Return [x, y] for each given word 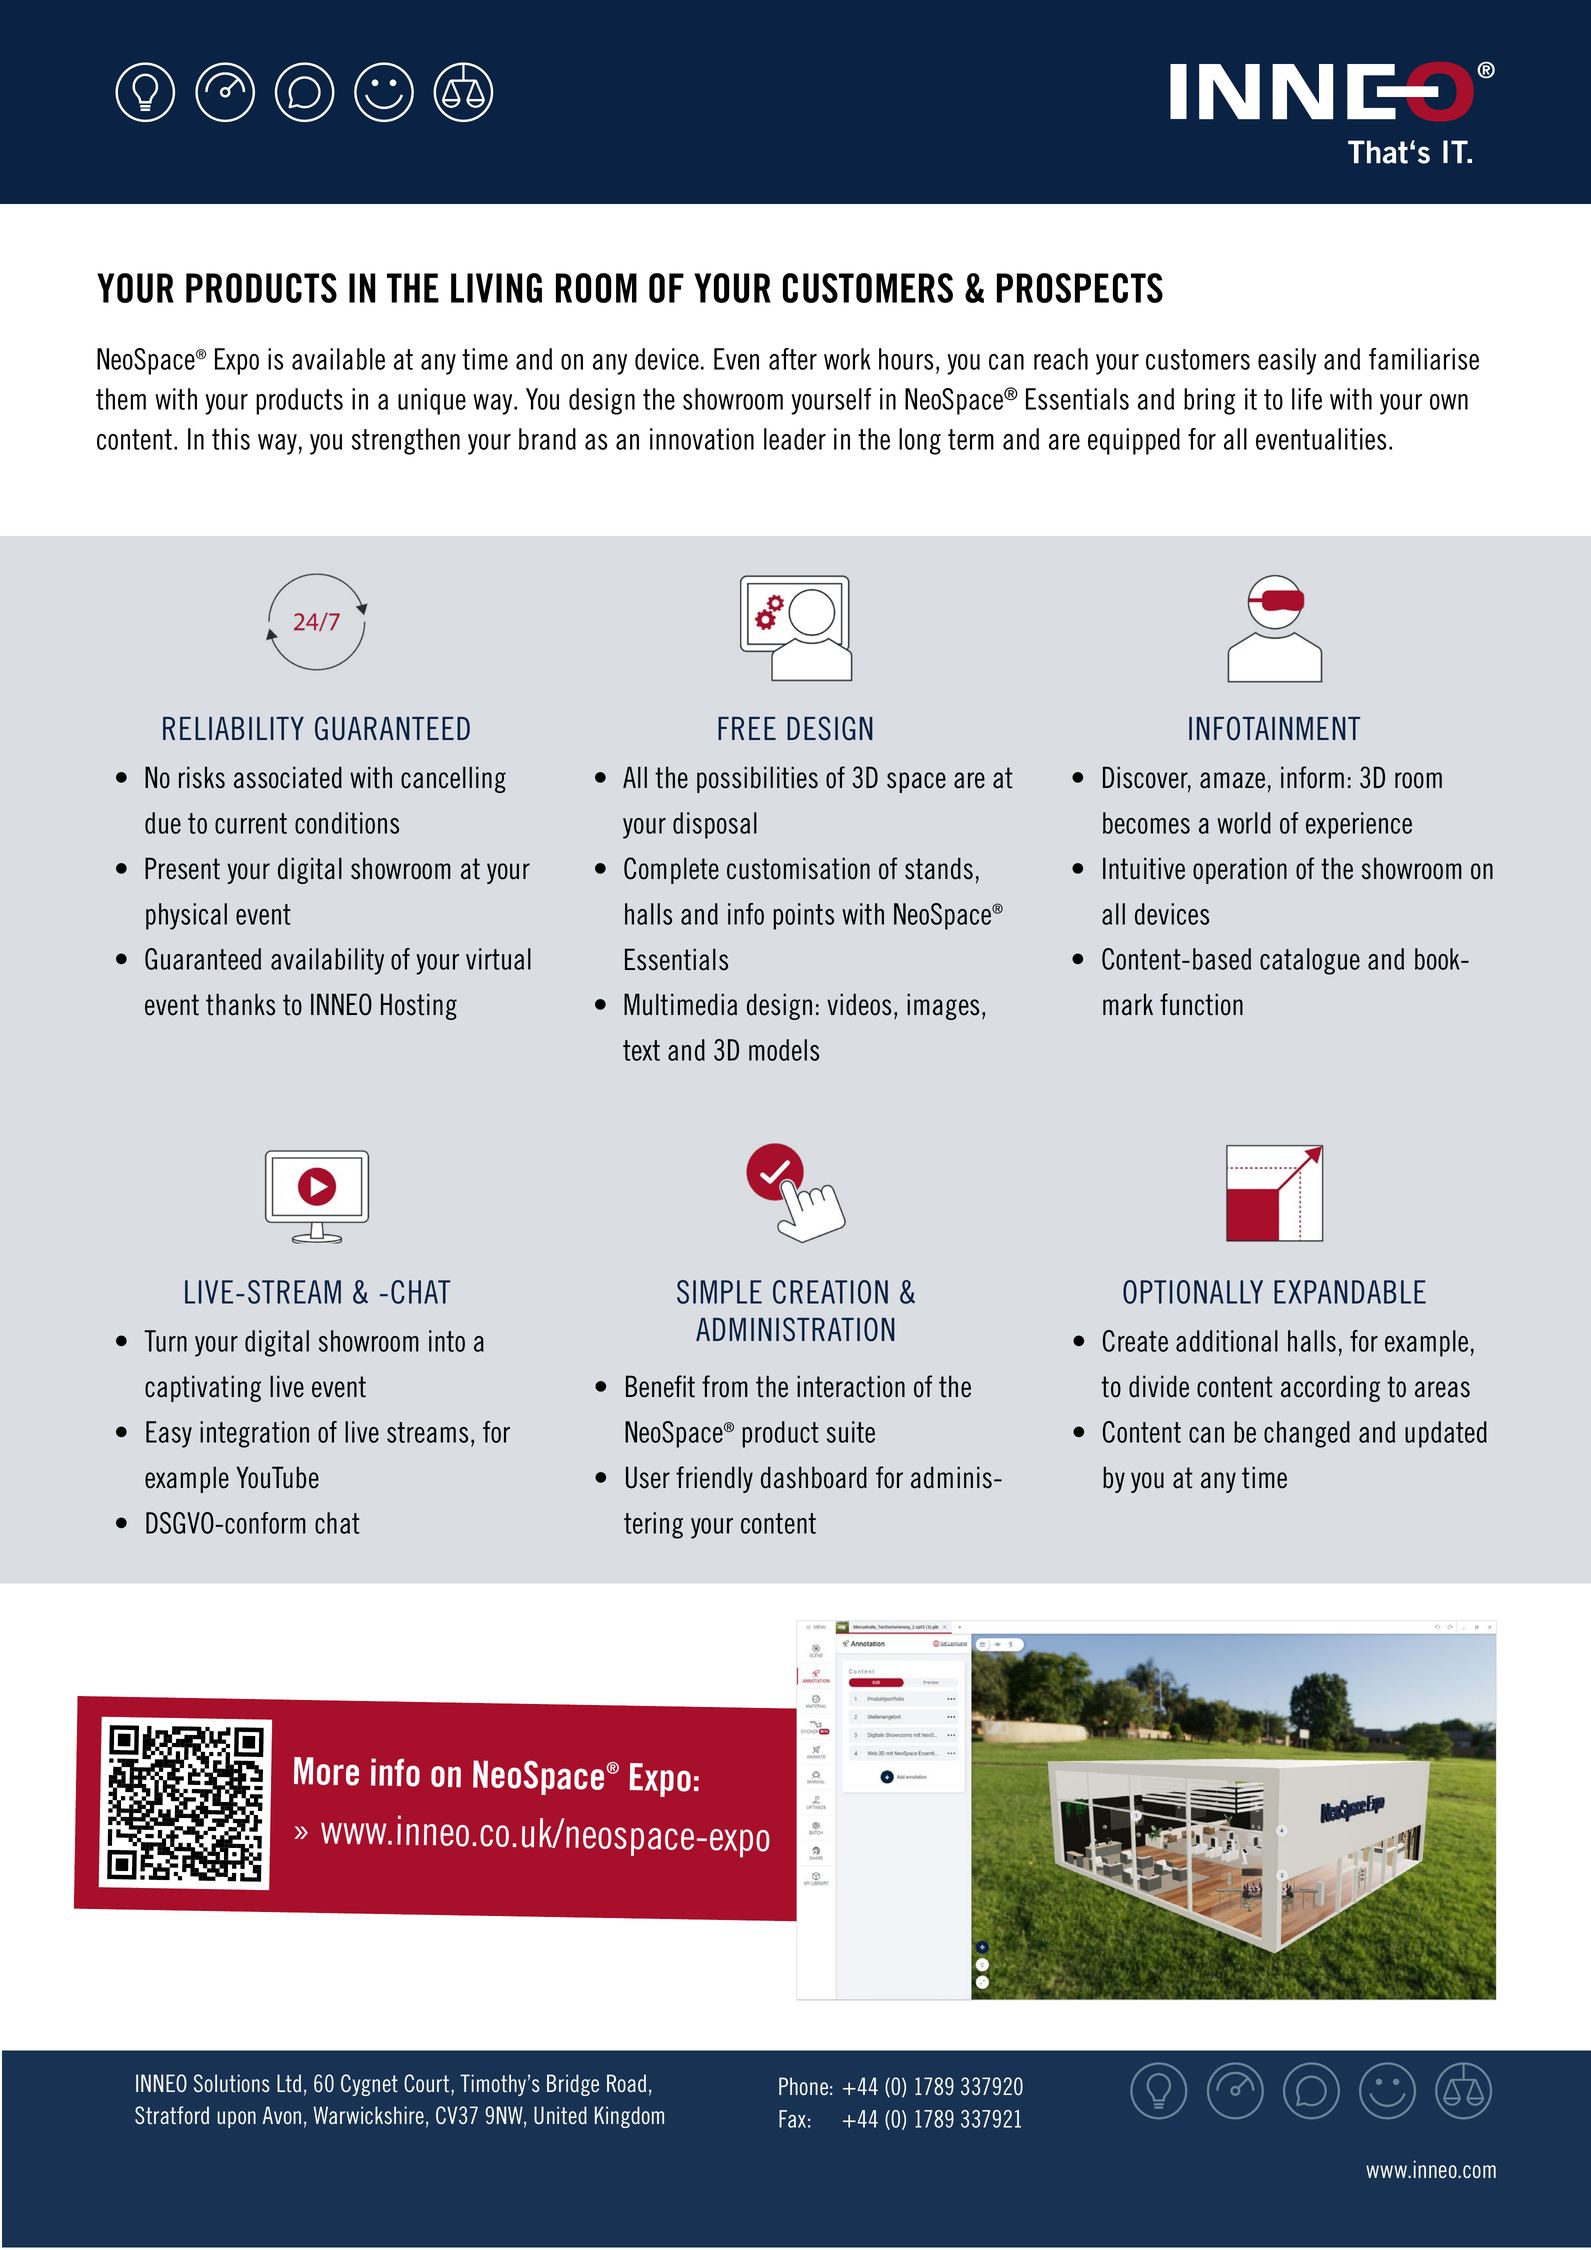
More [326, 1771]
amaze [1232, 780]
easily [1287, 361]
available [338, 359]
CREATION [830, 1292]
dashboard [814, 1477]
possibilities [757, 779]
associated [288, 777]
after [793, 359]
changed [1307, 1434]
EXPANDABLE [1350, 1292]
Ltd [289, 2083]
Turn [165, 1341]
